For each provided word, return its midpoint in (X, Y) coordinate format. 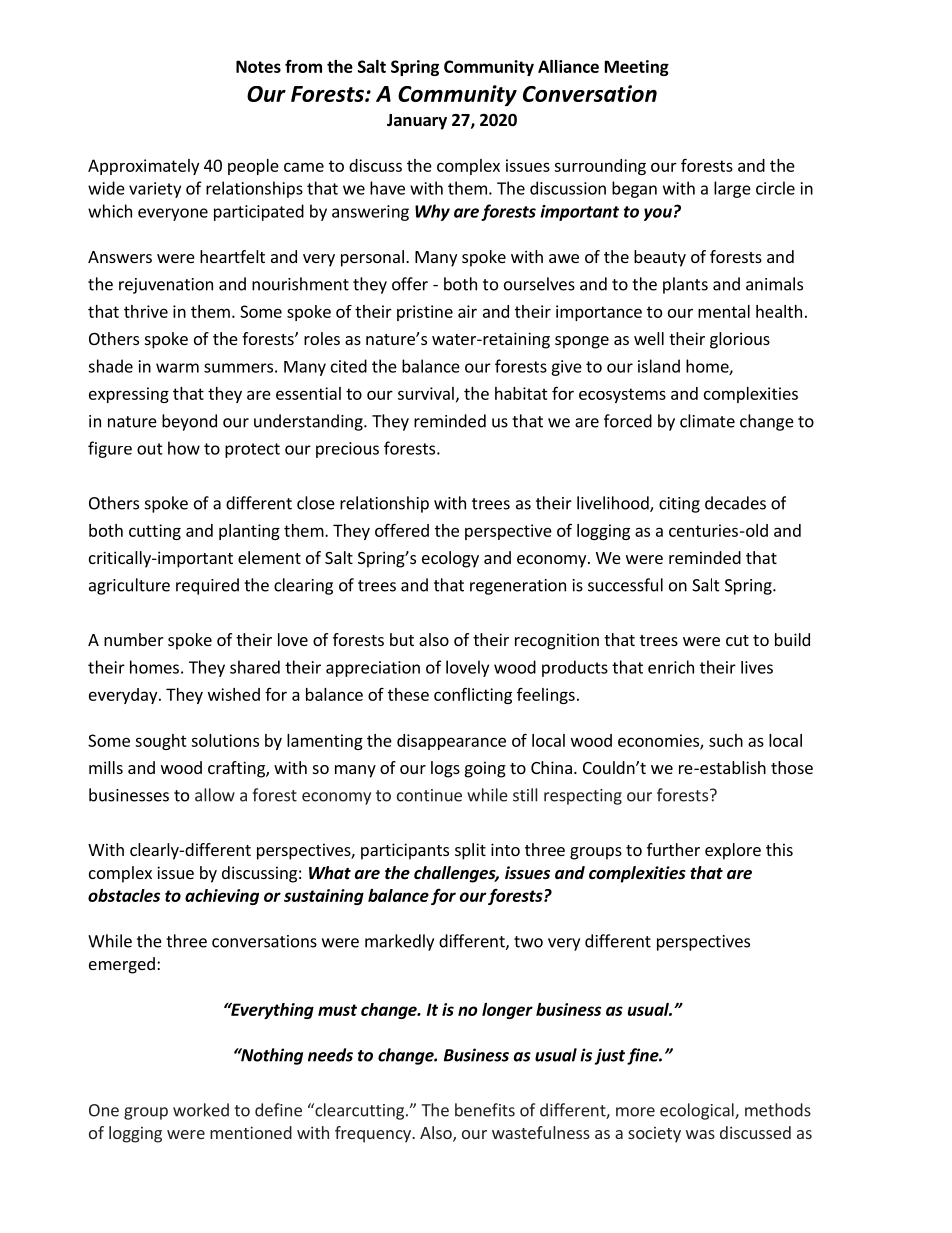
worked (201, 1110)
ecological (698, 1111)
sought (161, 742)
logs (445, 769)
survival (426, 393)
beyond (189, 422)
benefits (485, 1110)
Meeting (637, 68)
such (726, 740)
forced (628, 421)
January (417, 122)
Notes (258, 66)
